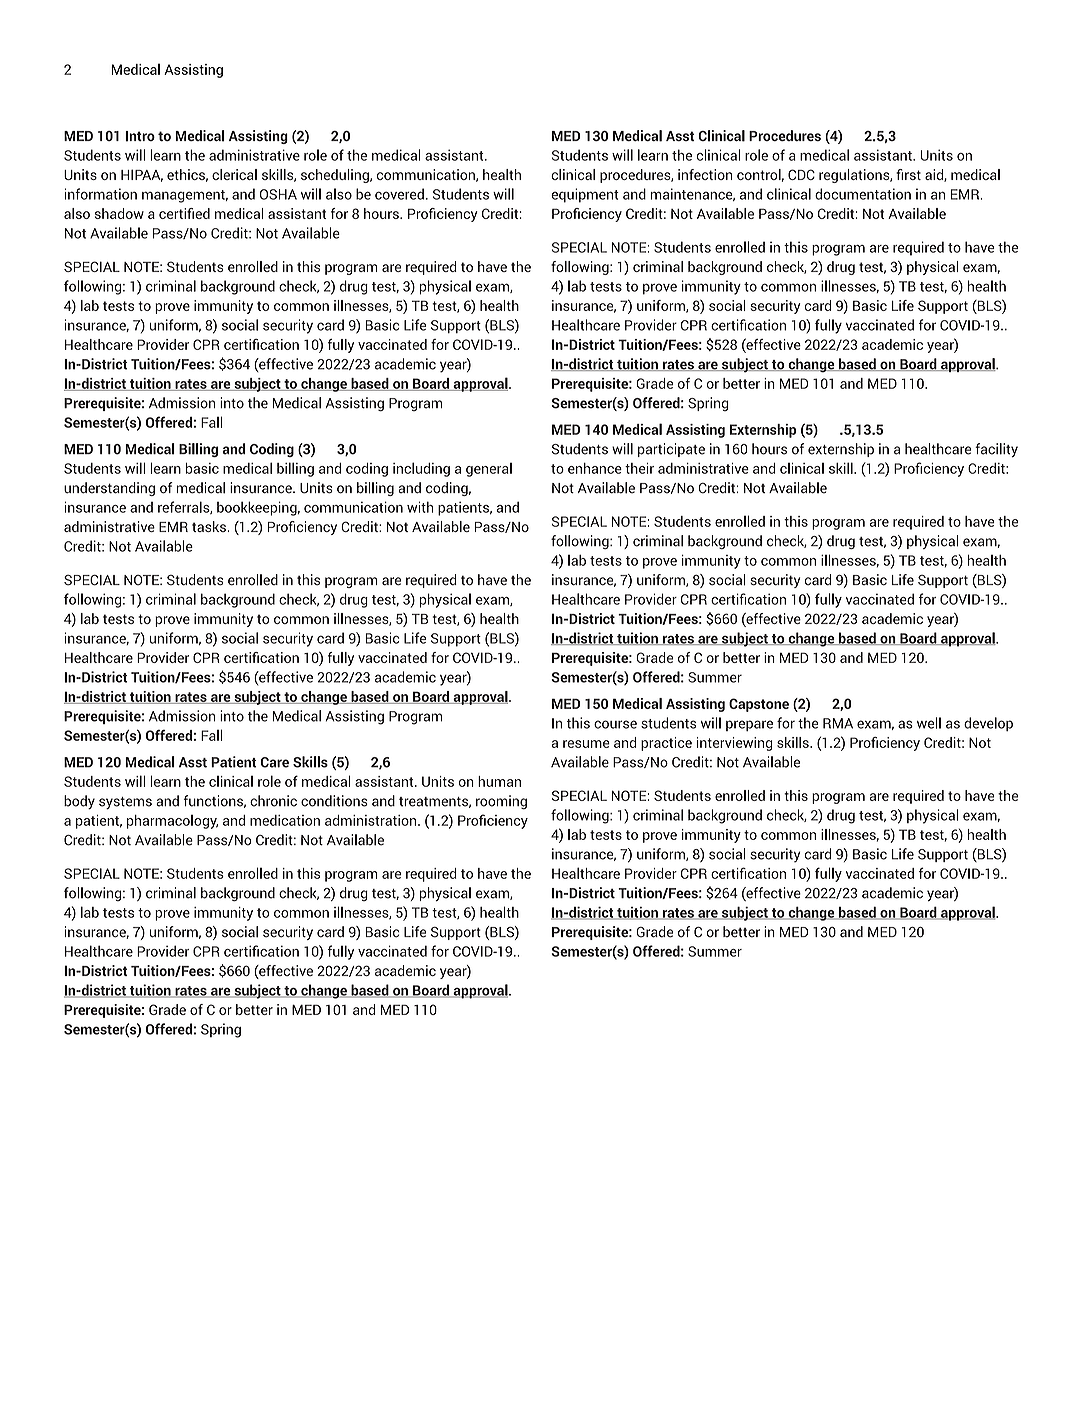 The image size is (1083, 1401). Describe the element at coordinates (585, 195) in the screenshot. I see `equipment` at that location.
